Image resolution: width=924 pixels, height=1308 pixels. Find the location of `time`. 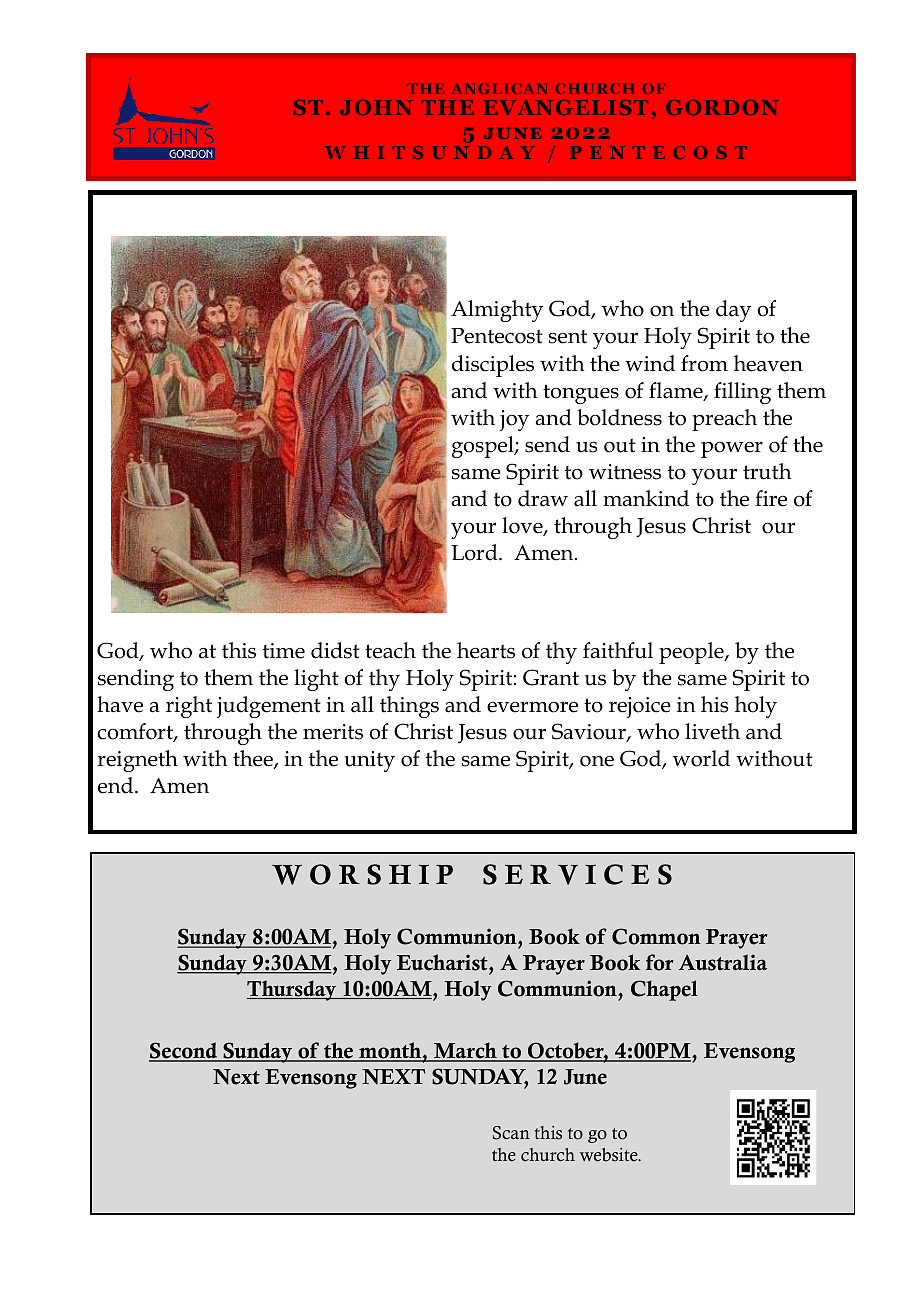

time is located at coordinates (284, 651).
